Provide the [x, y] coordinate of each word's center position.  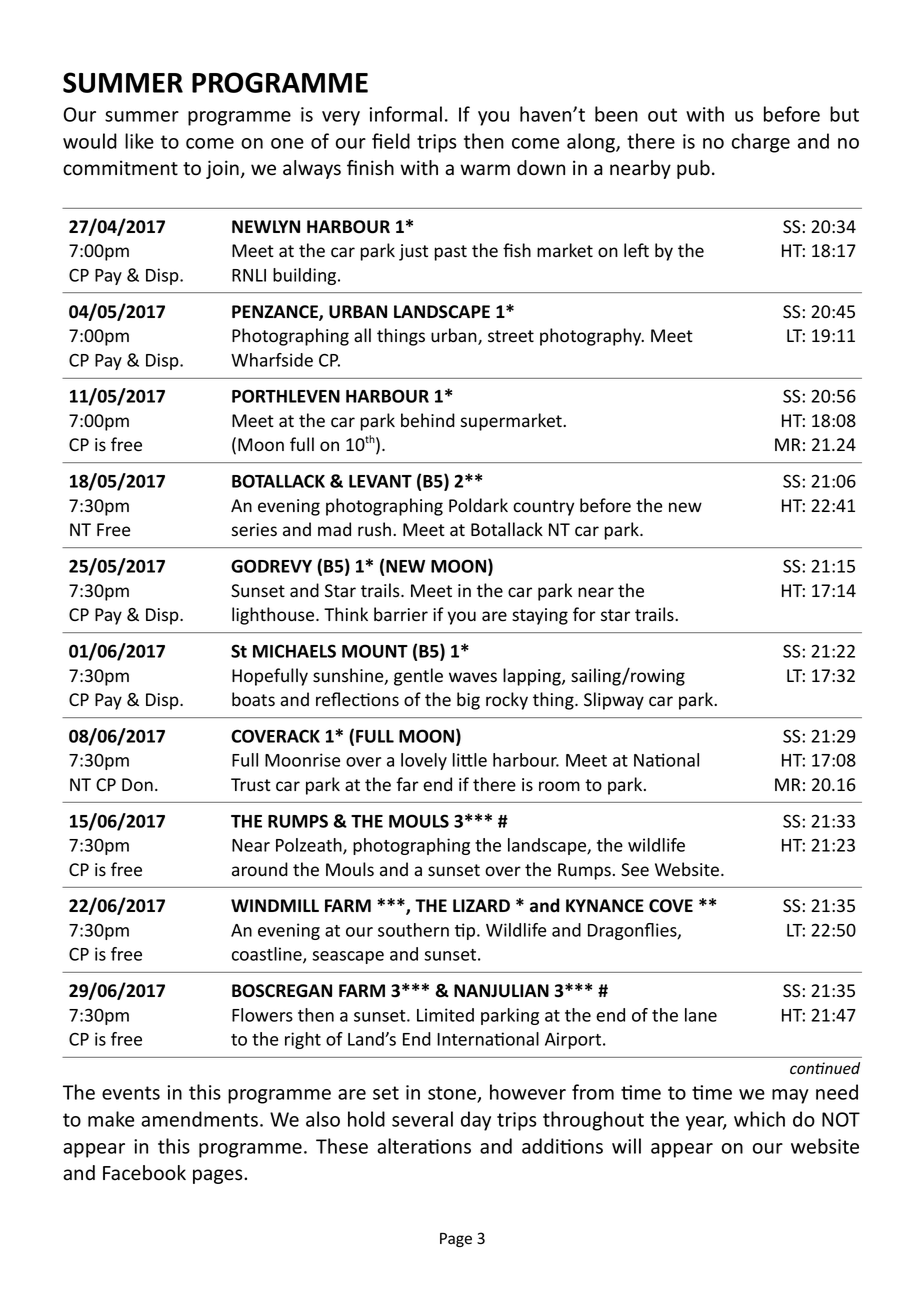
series [254, 530]
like [139, 141]
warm [485, 170]
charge [761, 143]
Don [137, 785]
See [635, 870]
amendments [199, 1119]
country [543, 508]
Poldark [478, 505]
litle [470, 760]
